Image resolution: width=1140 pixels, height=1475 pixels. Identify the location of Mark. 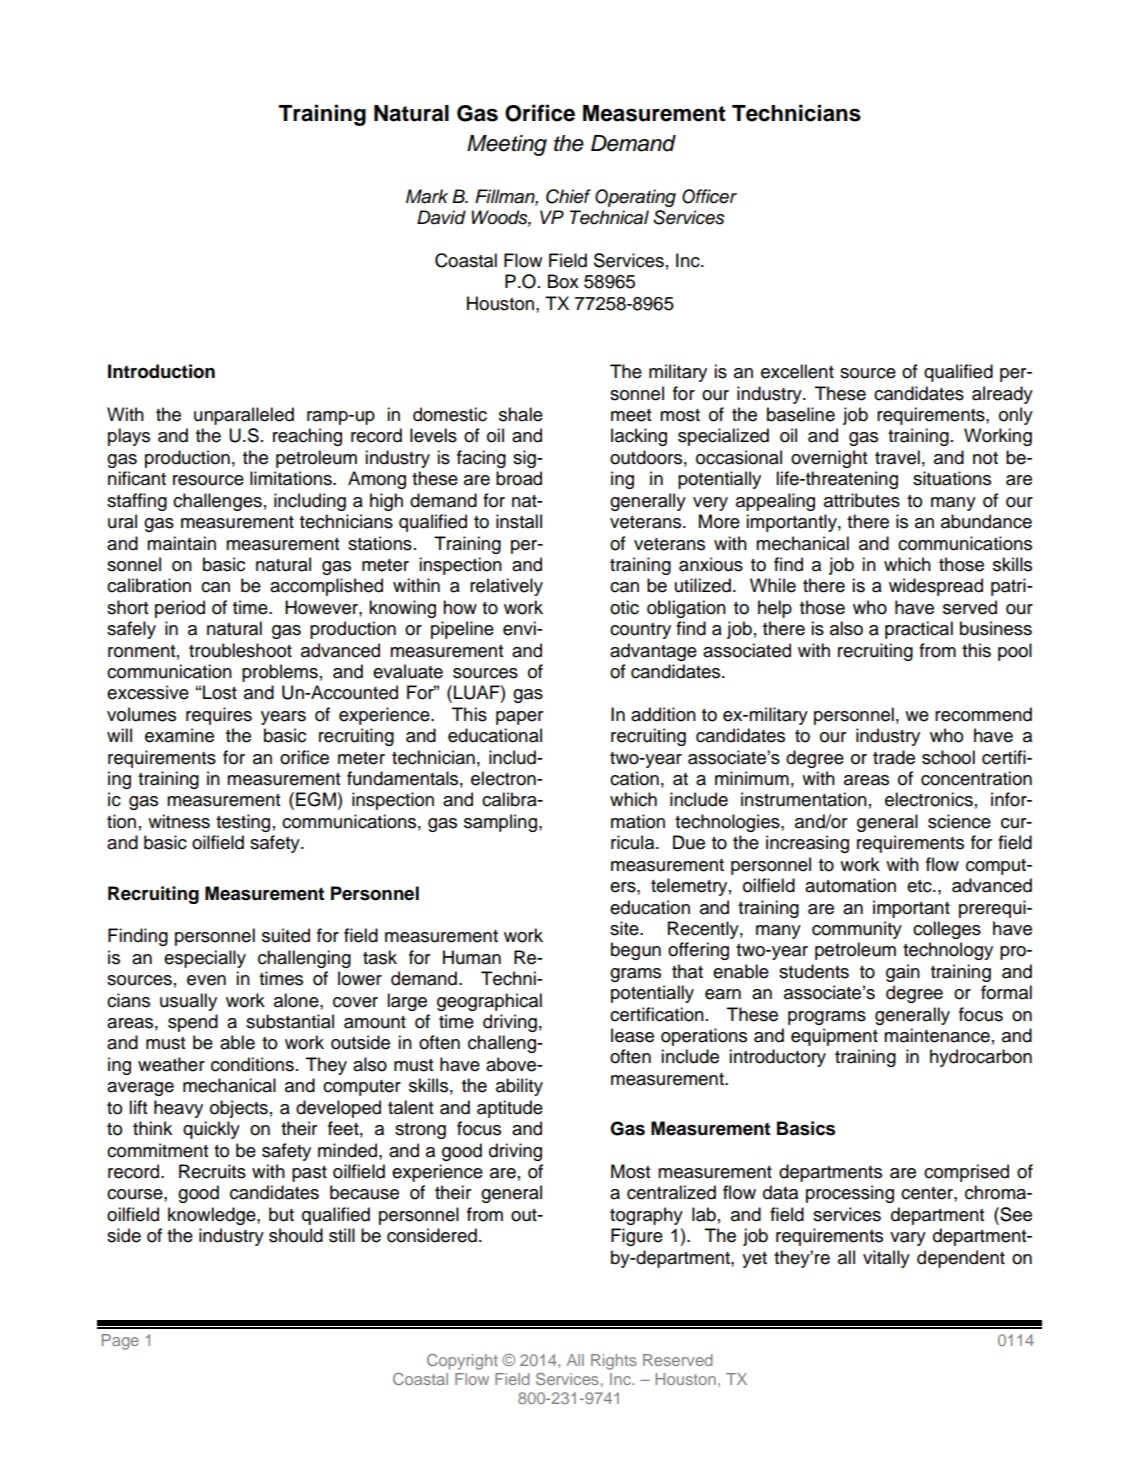
(427, 196).
